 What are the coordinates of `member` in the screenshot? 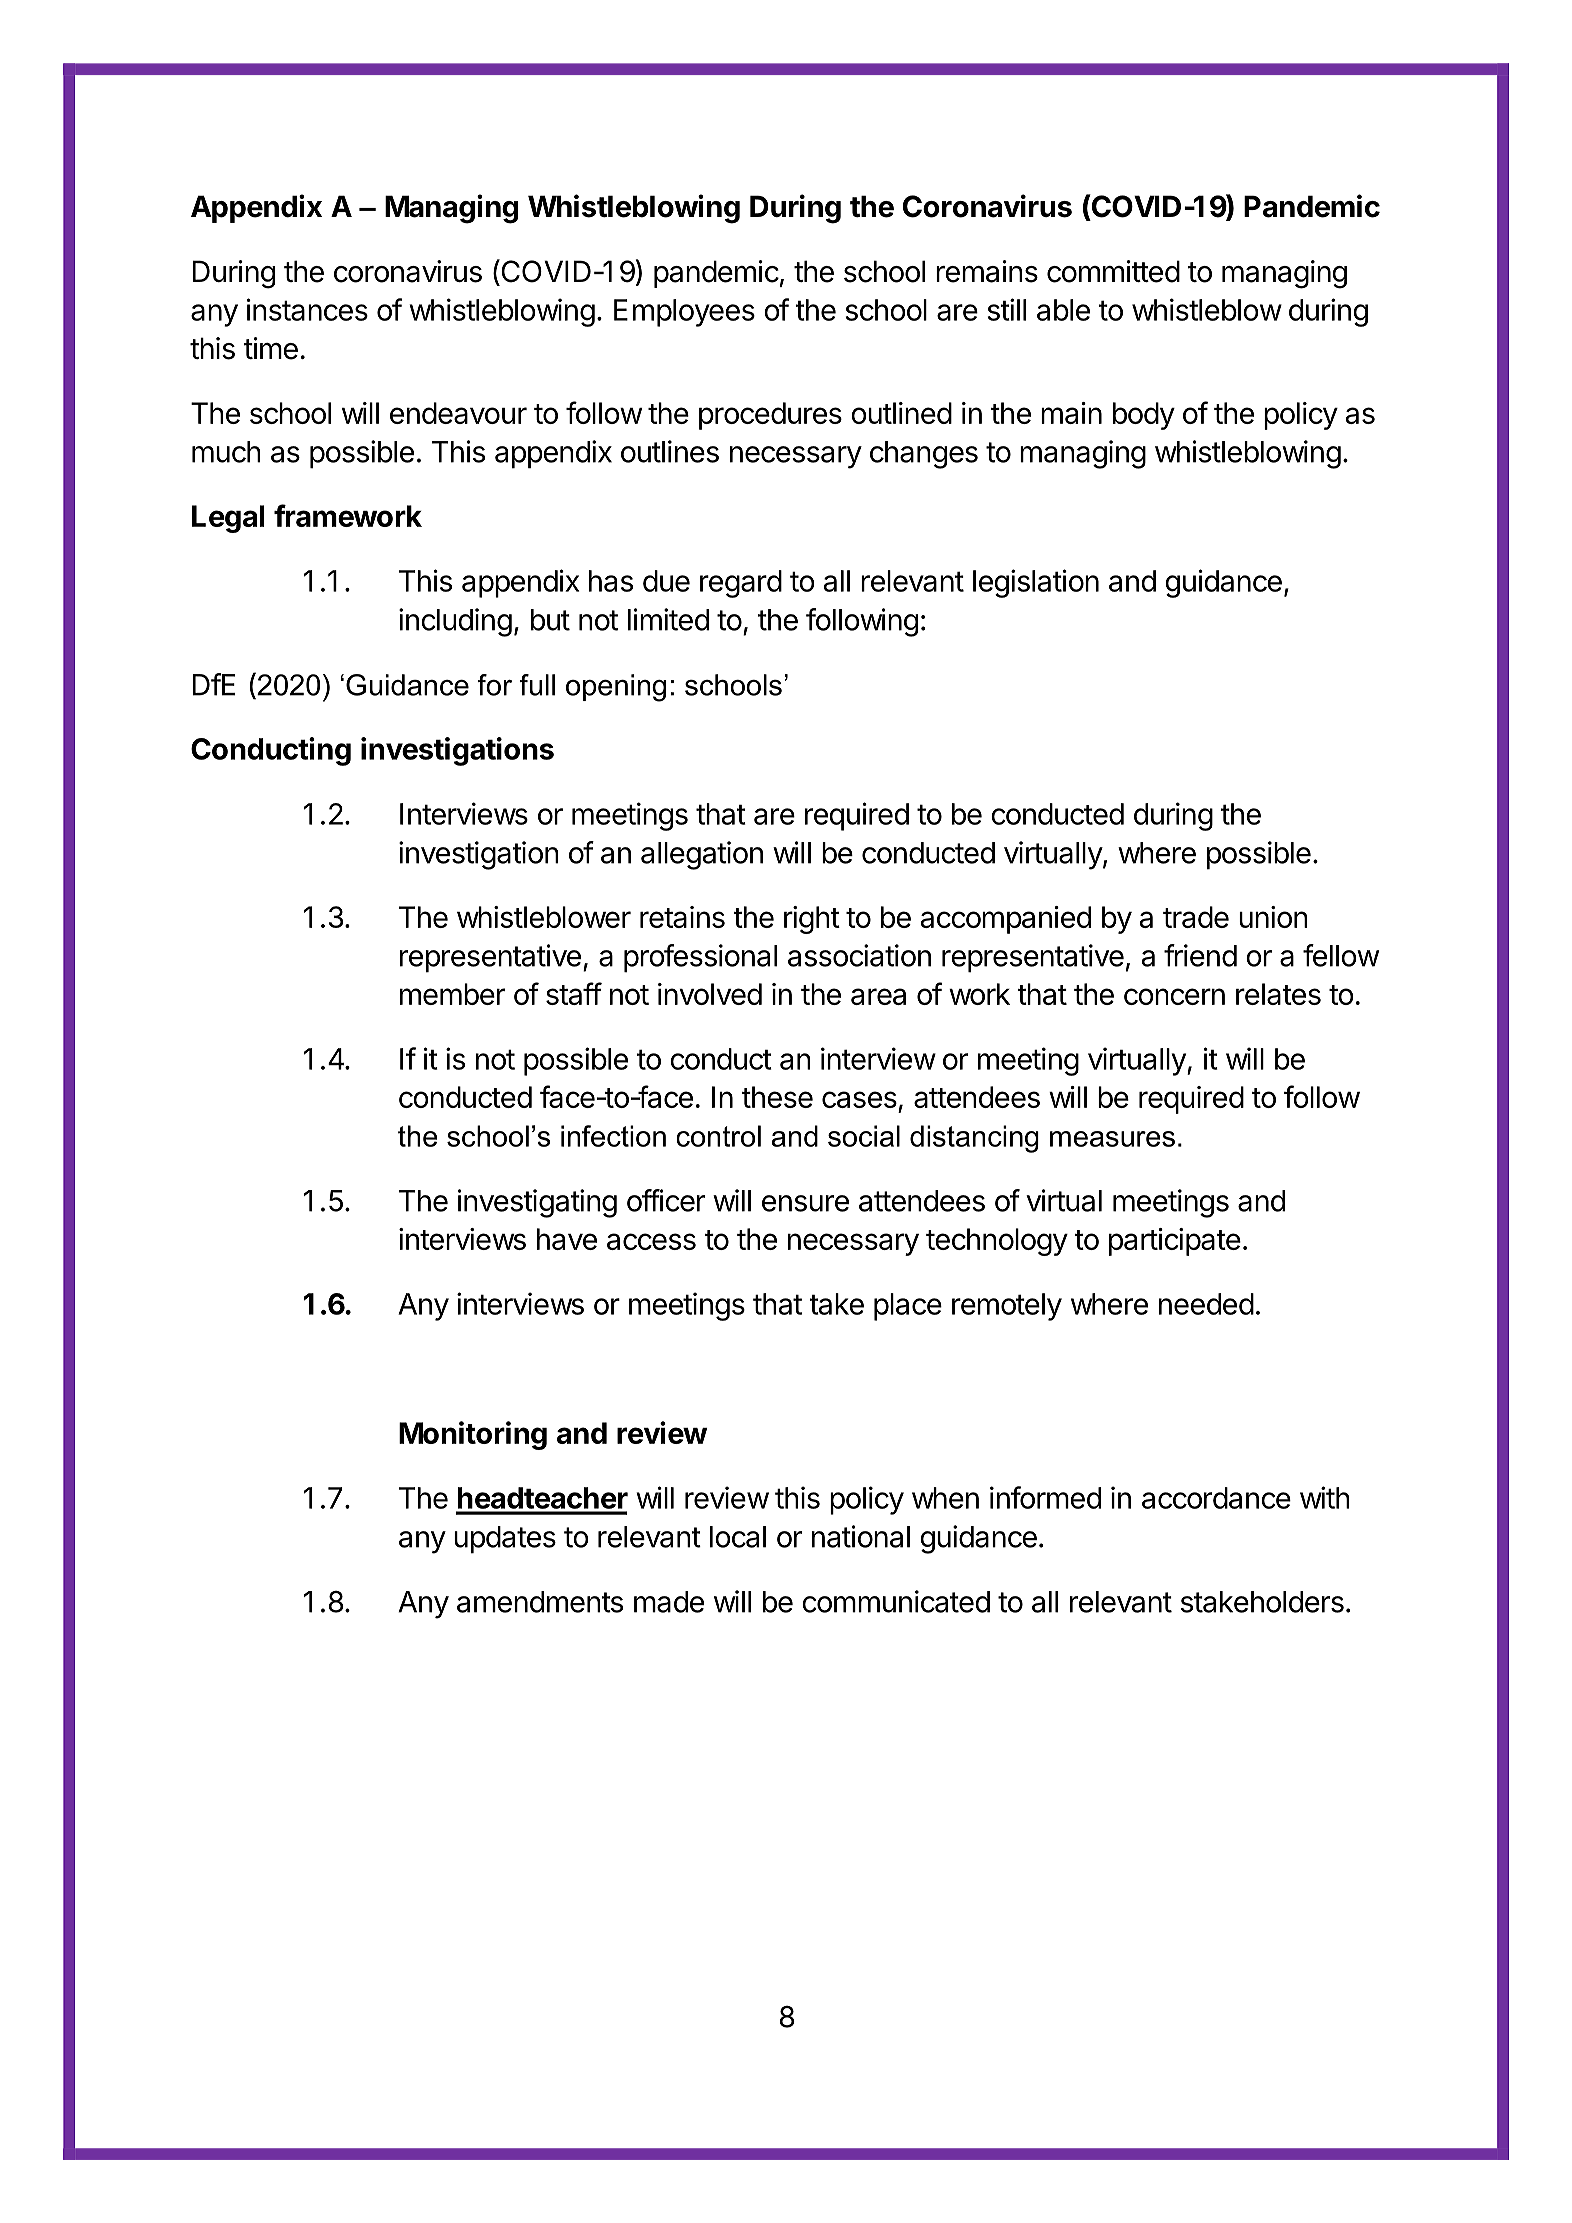 It's located at (452, 994).
